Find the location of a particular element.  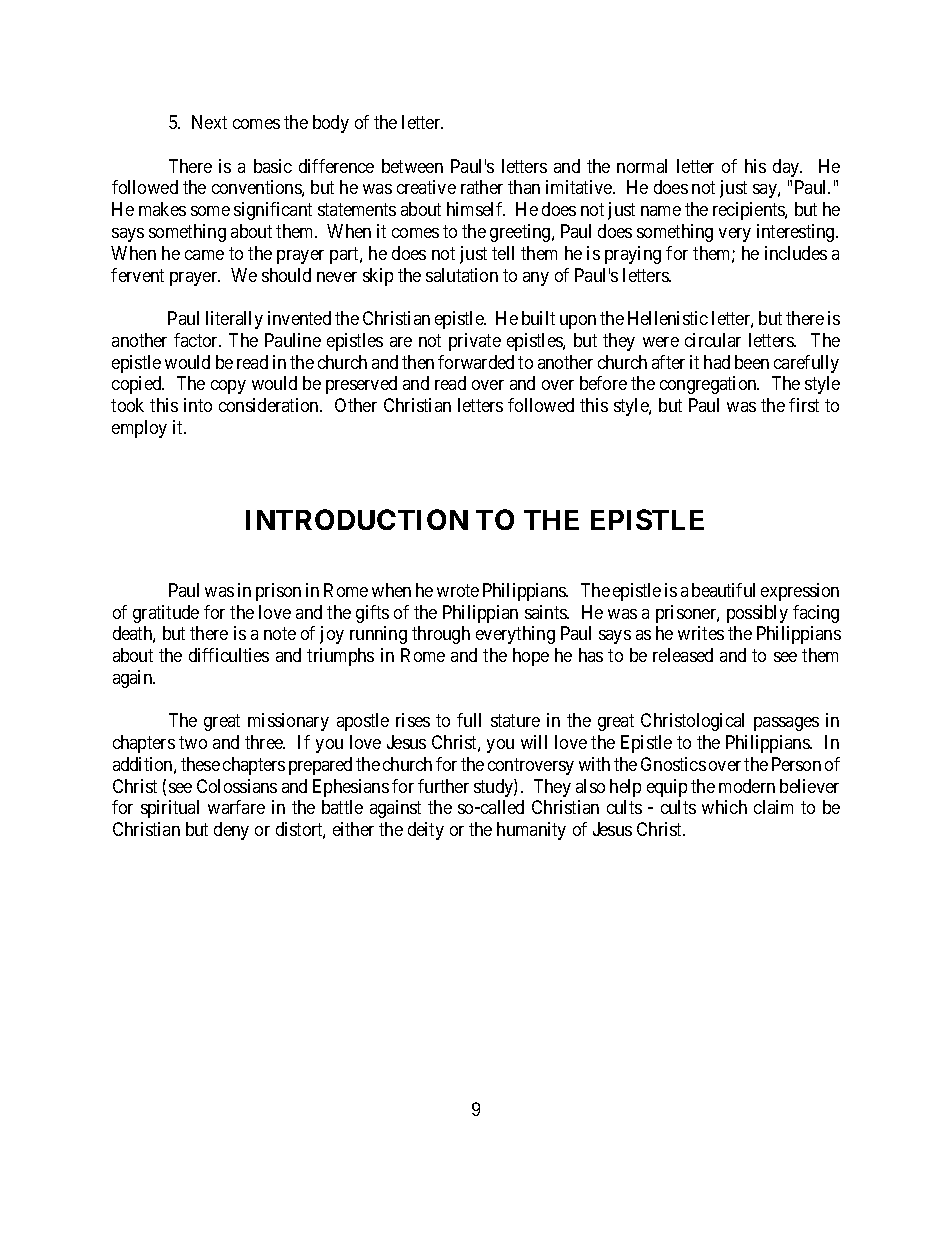

copy is located at coordinates (228, 387).
